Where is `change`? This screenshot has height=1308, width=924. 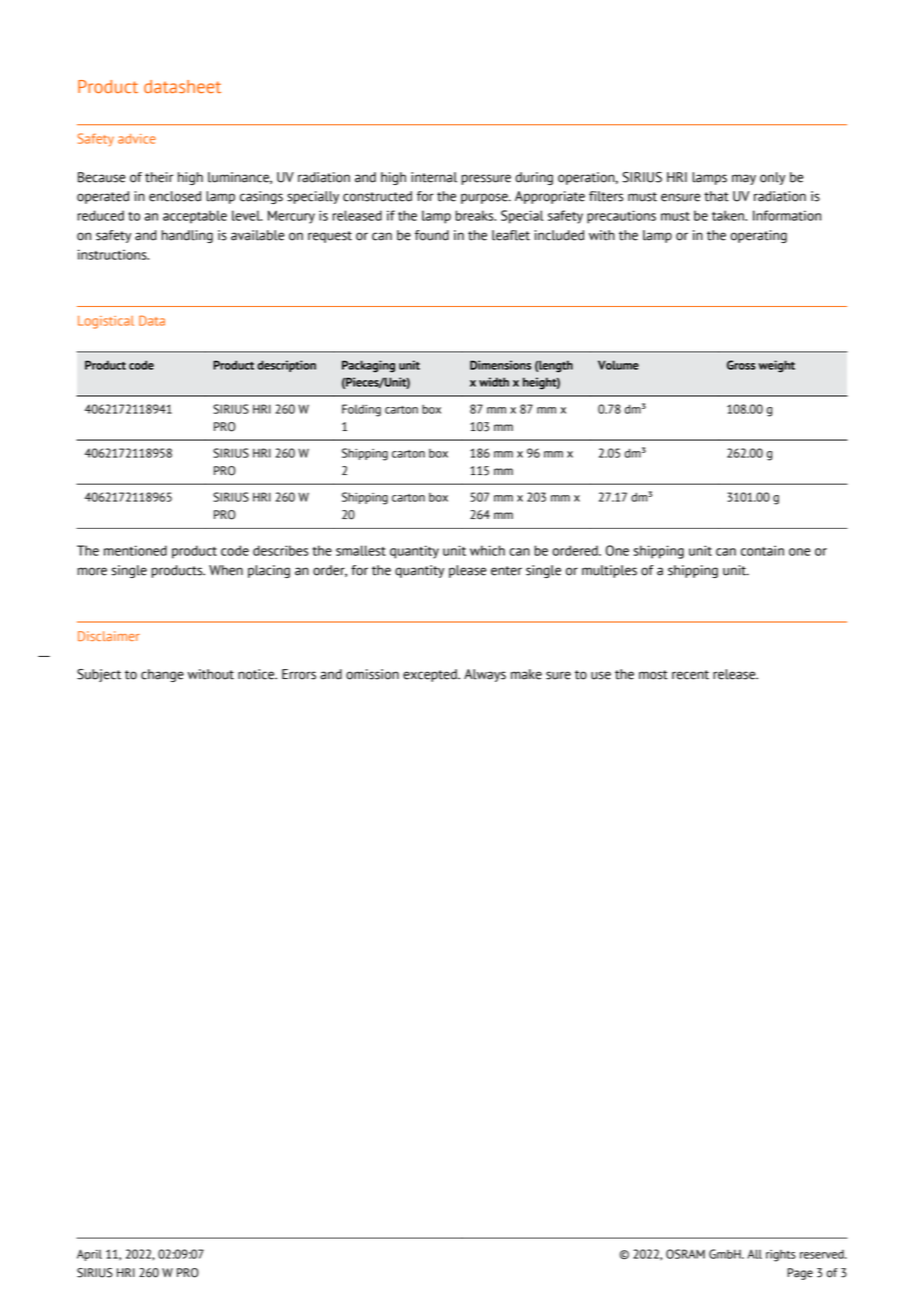 change is located at coordinates (162, 675).
